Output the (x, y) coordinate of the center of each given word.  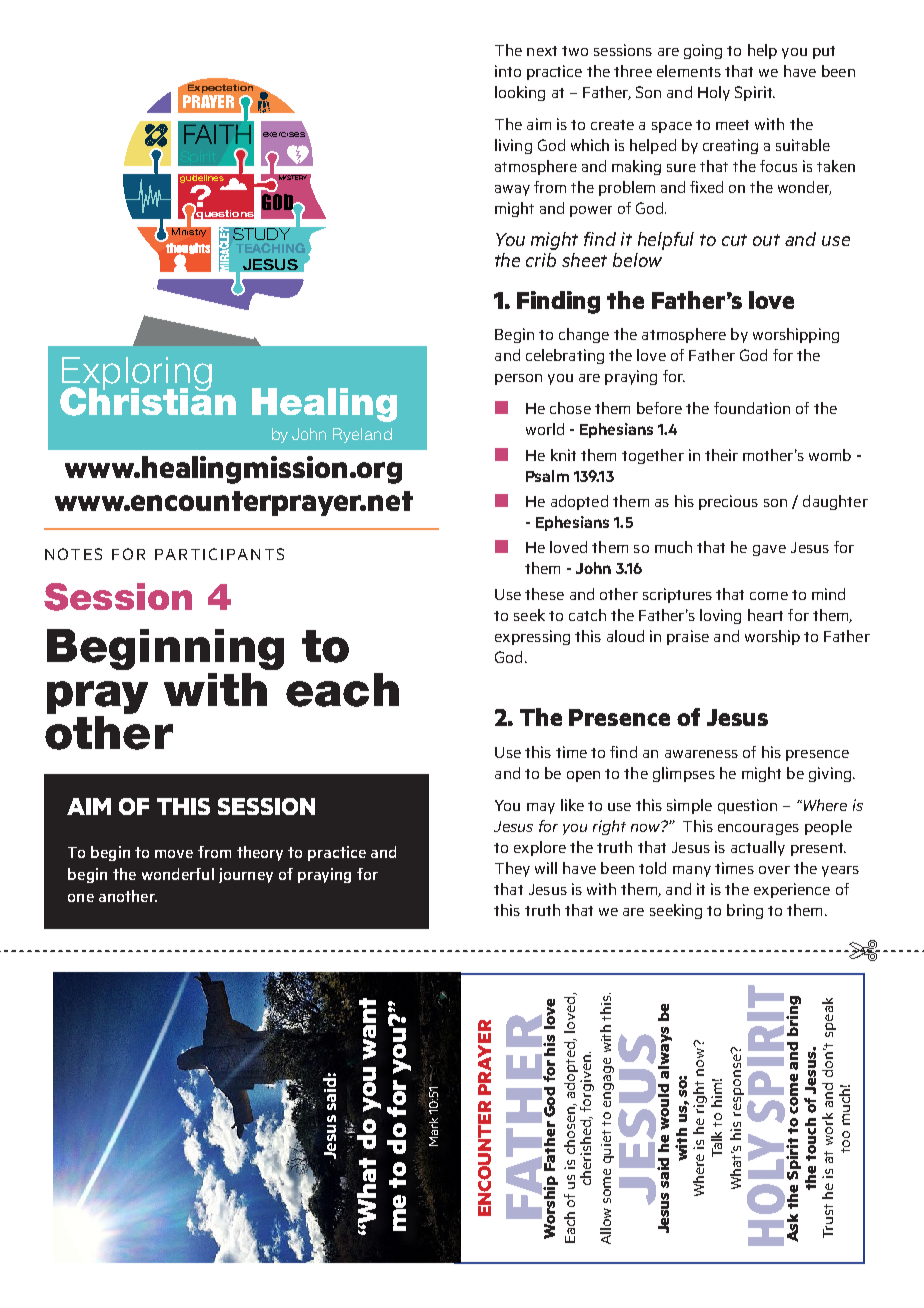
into (508, 71)
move (174, 854)
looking (520, 93)
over (774, 870)
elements (689, 71)
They (512, 869)
